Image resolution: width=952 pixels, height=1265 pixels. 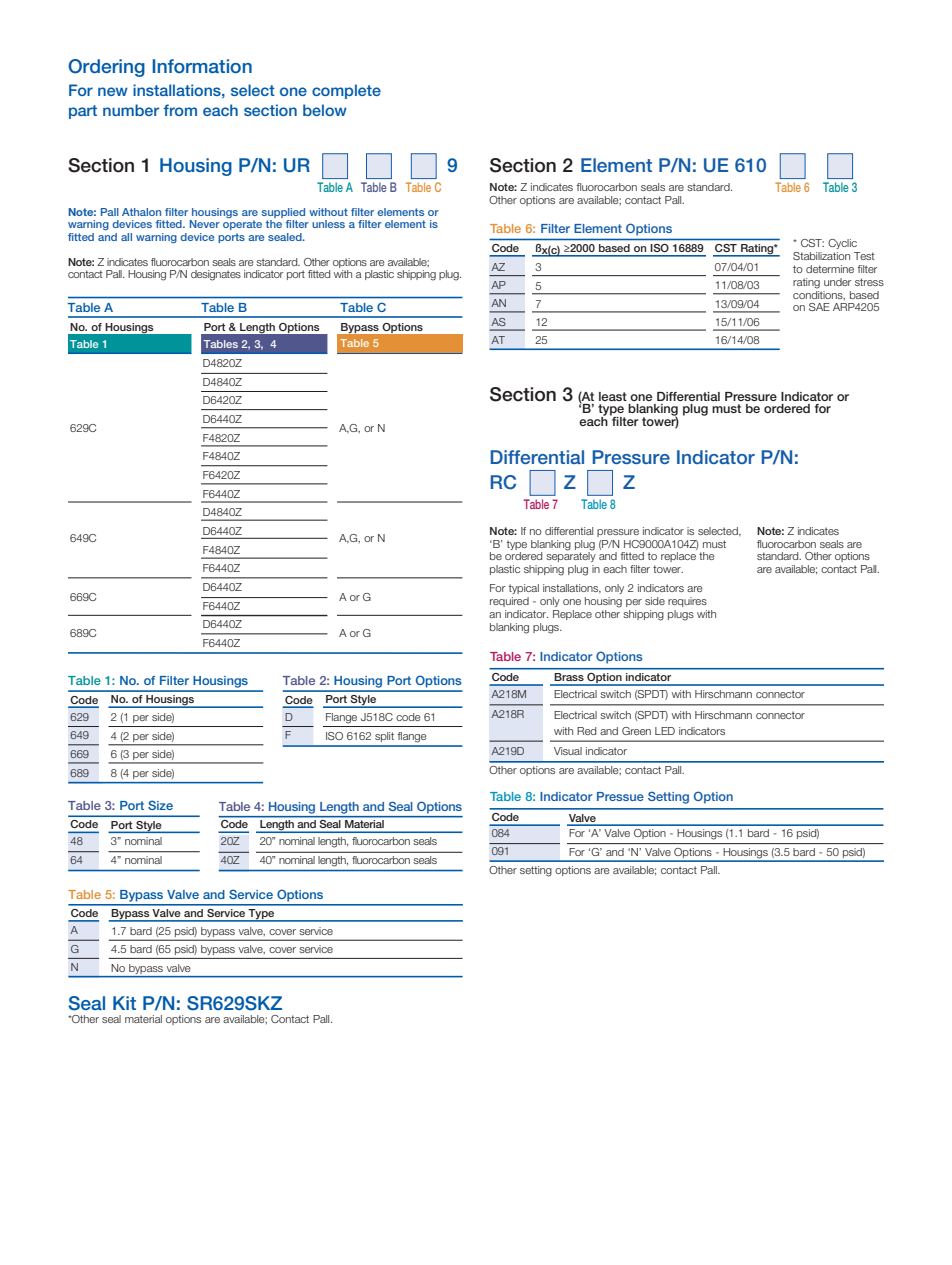 What do you see at coordinates (346, 91) in the screenshot?
I see `complete` at bounding box center [346, 91].
